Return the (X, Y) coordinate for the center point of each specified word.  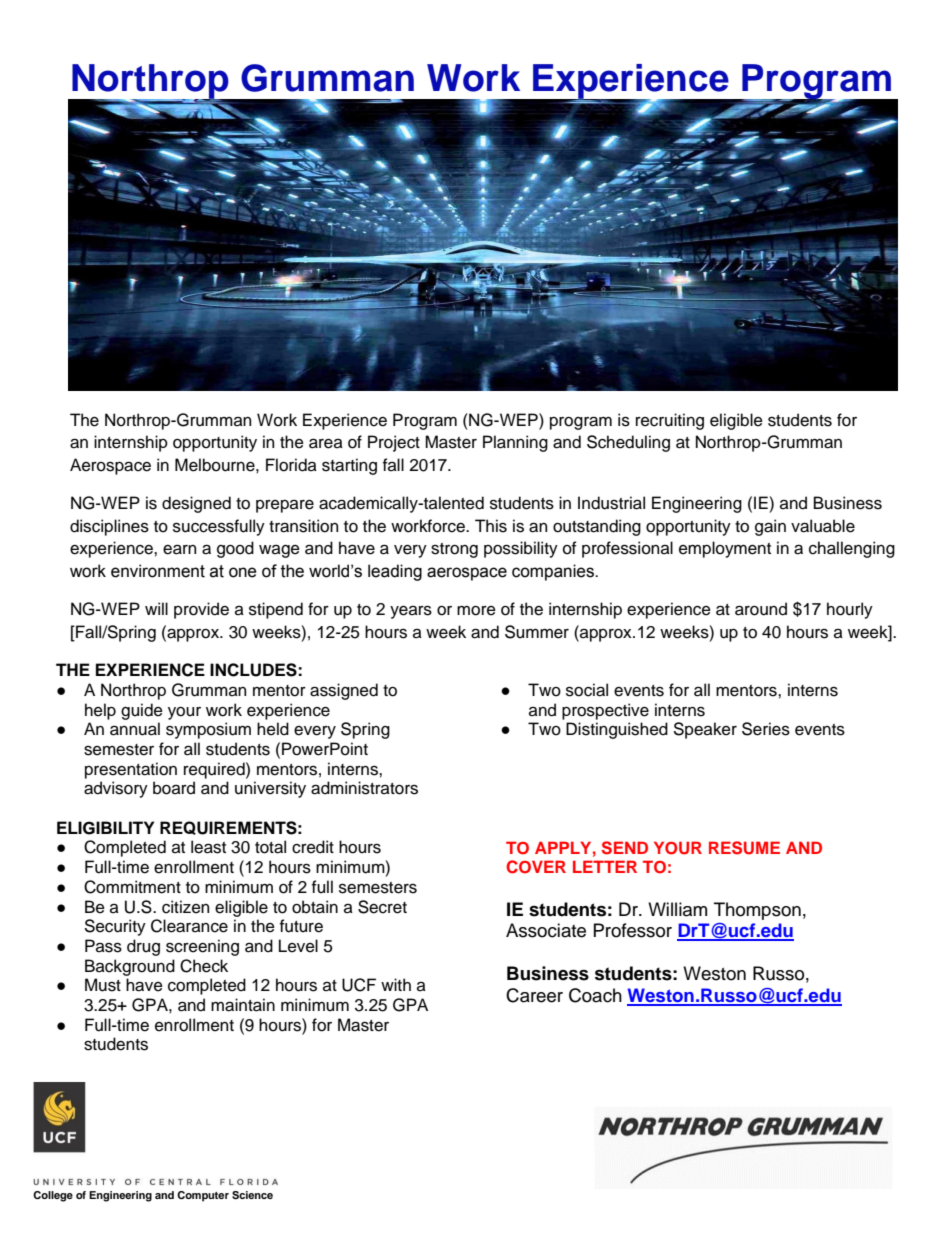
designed (196, 504)
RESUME (744, 848)
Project (394, 443)
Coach (595, 995)
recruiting (670, 421)
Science (252, 1195)
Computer (203, 1196)
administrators (364, 788)
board (174, 788)
